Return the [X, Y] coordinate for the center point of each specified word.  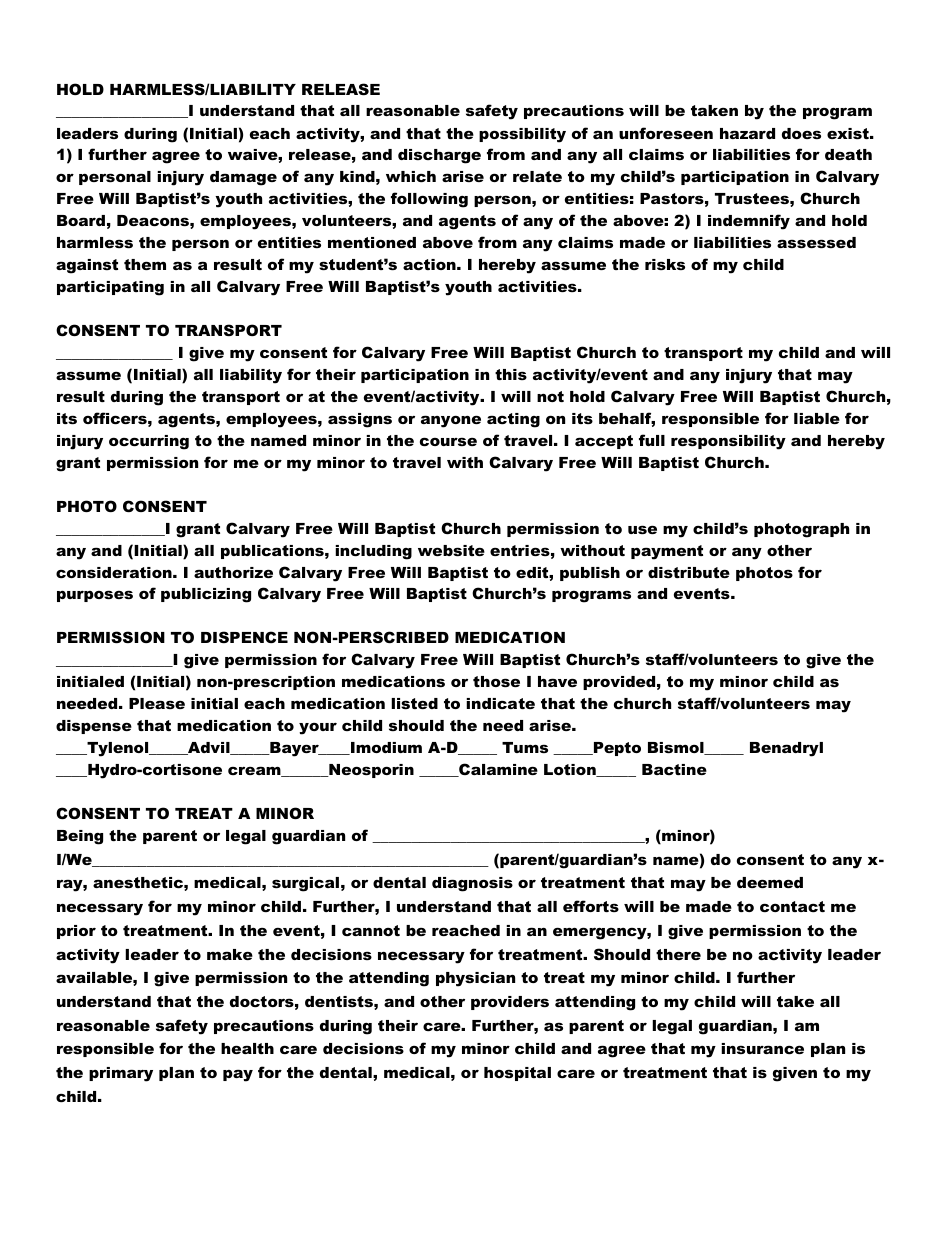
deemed [770, 882]
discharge [439, 156]
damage [243, 178]
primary [121, 1074]
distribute [689, 572]
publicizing [206, 595]
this [511, 374]
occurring [149, 442]
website [451, 550]
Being [80, 837]
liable [817, 418]
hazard [747, 133]
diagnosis [472, 884]
